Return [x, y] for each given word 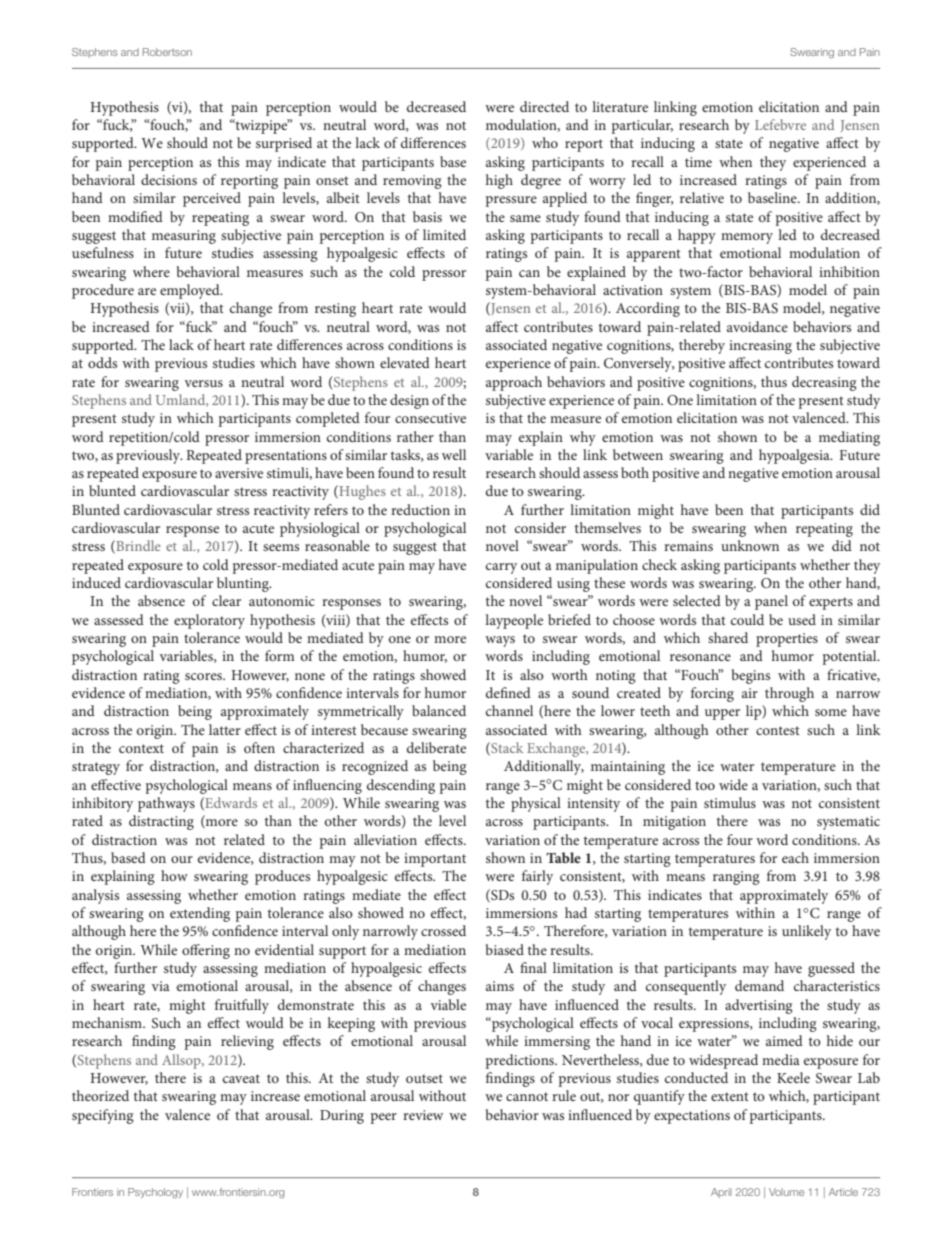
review [423, 1115]
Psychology [155, 1193]
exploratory [209, 621]
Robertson [167, 52]
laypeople [514, 621]
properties [787, 640]
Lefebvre [780, 124]
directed [544, 106]
